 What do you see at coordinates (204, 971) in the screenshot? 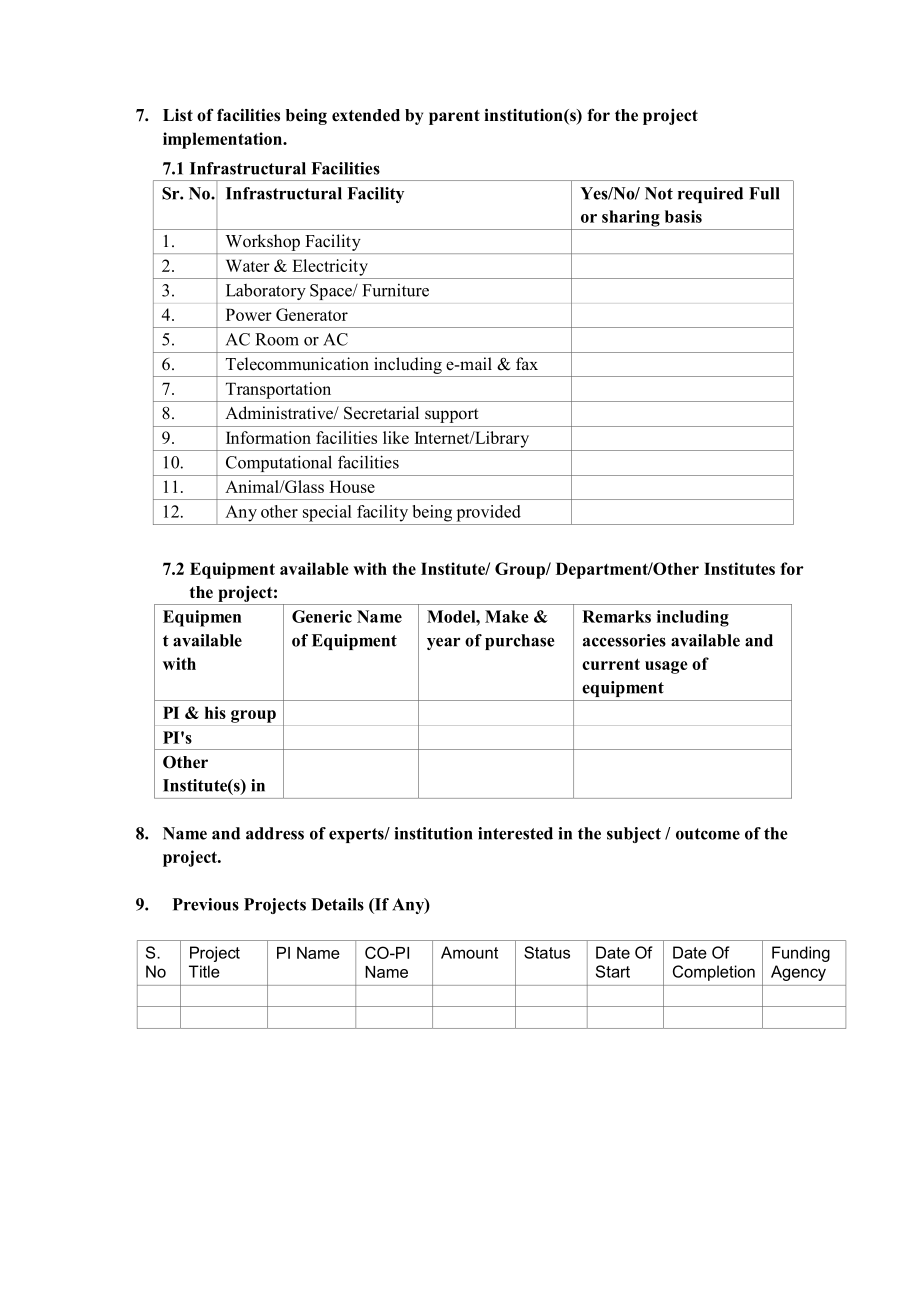
I see `Title` at bounding box center [204, 971].
